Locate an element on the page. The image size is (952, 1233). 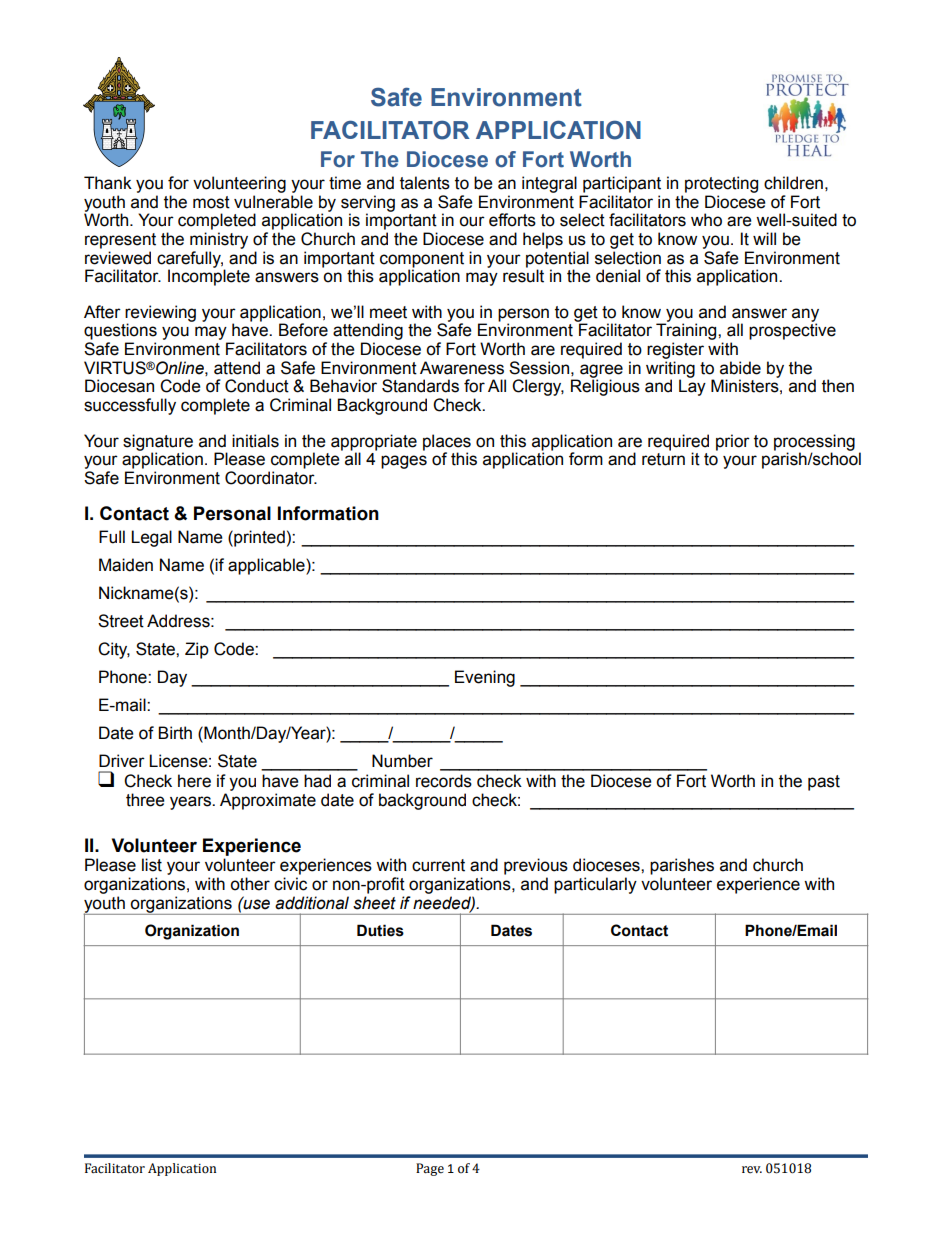
reviewing is located at coordinates (160, 314).
